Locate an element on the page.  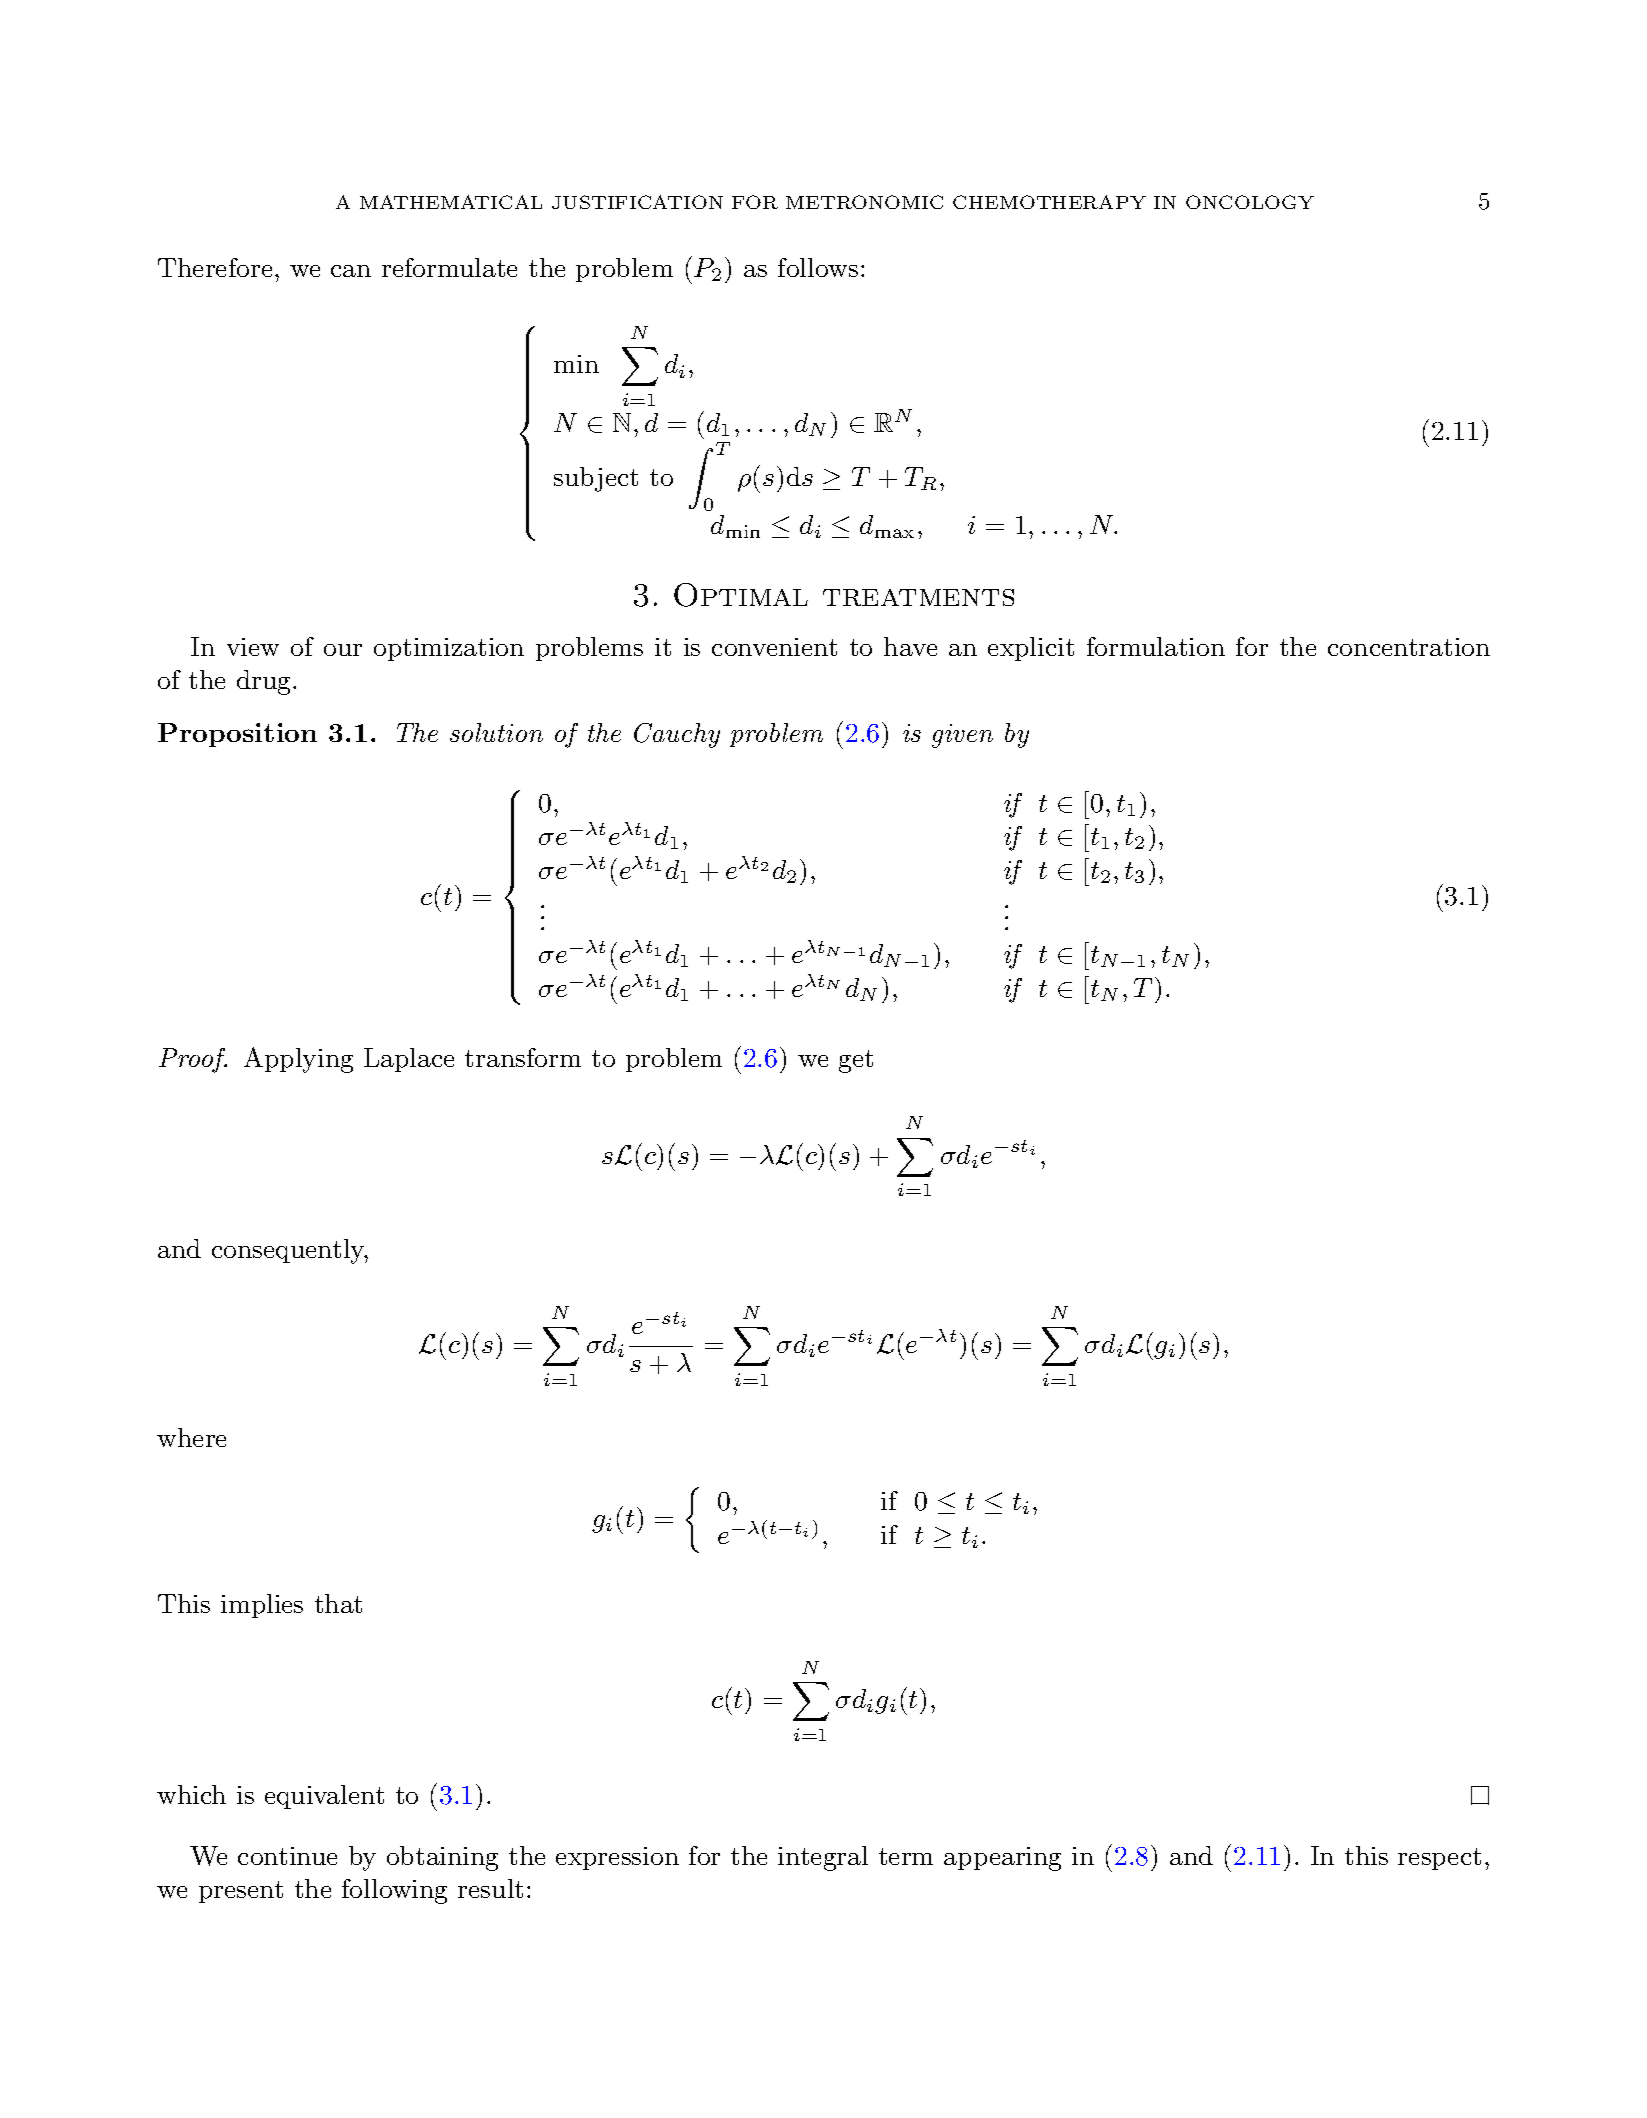
can is located at coordinates (351, 271).
